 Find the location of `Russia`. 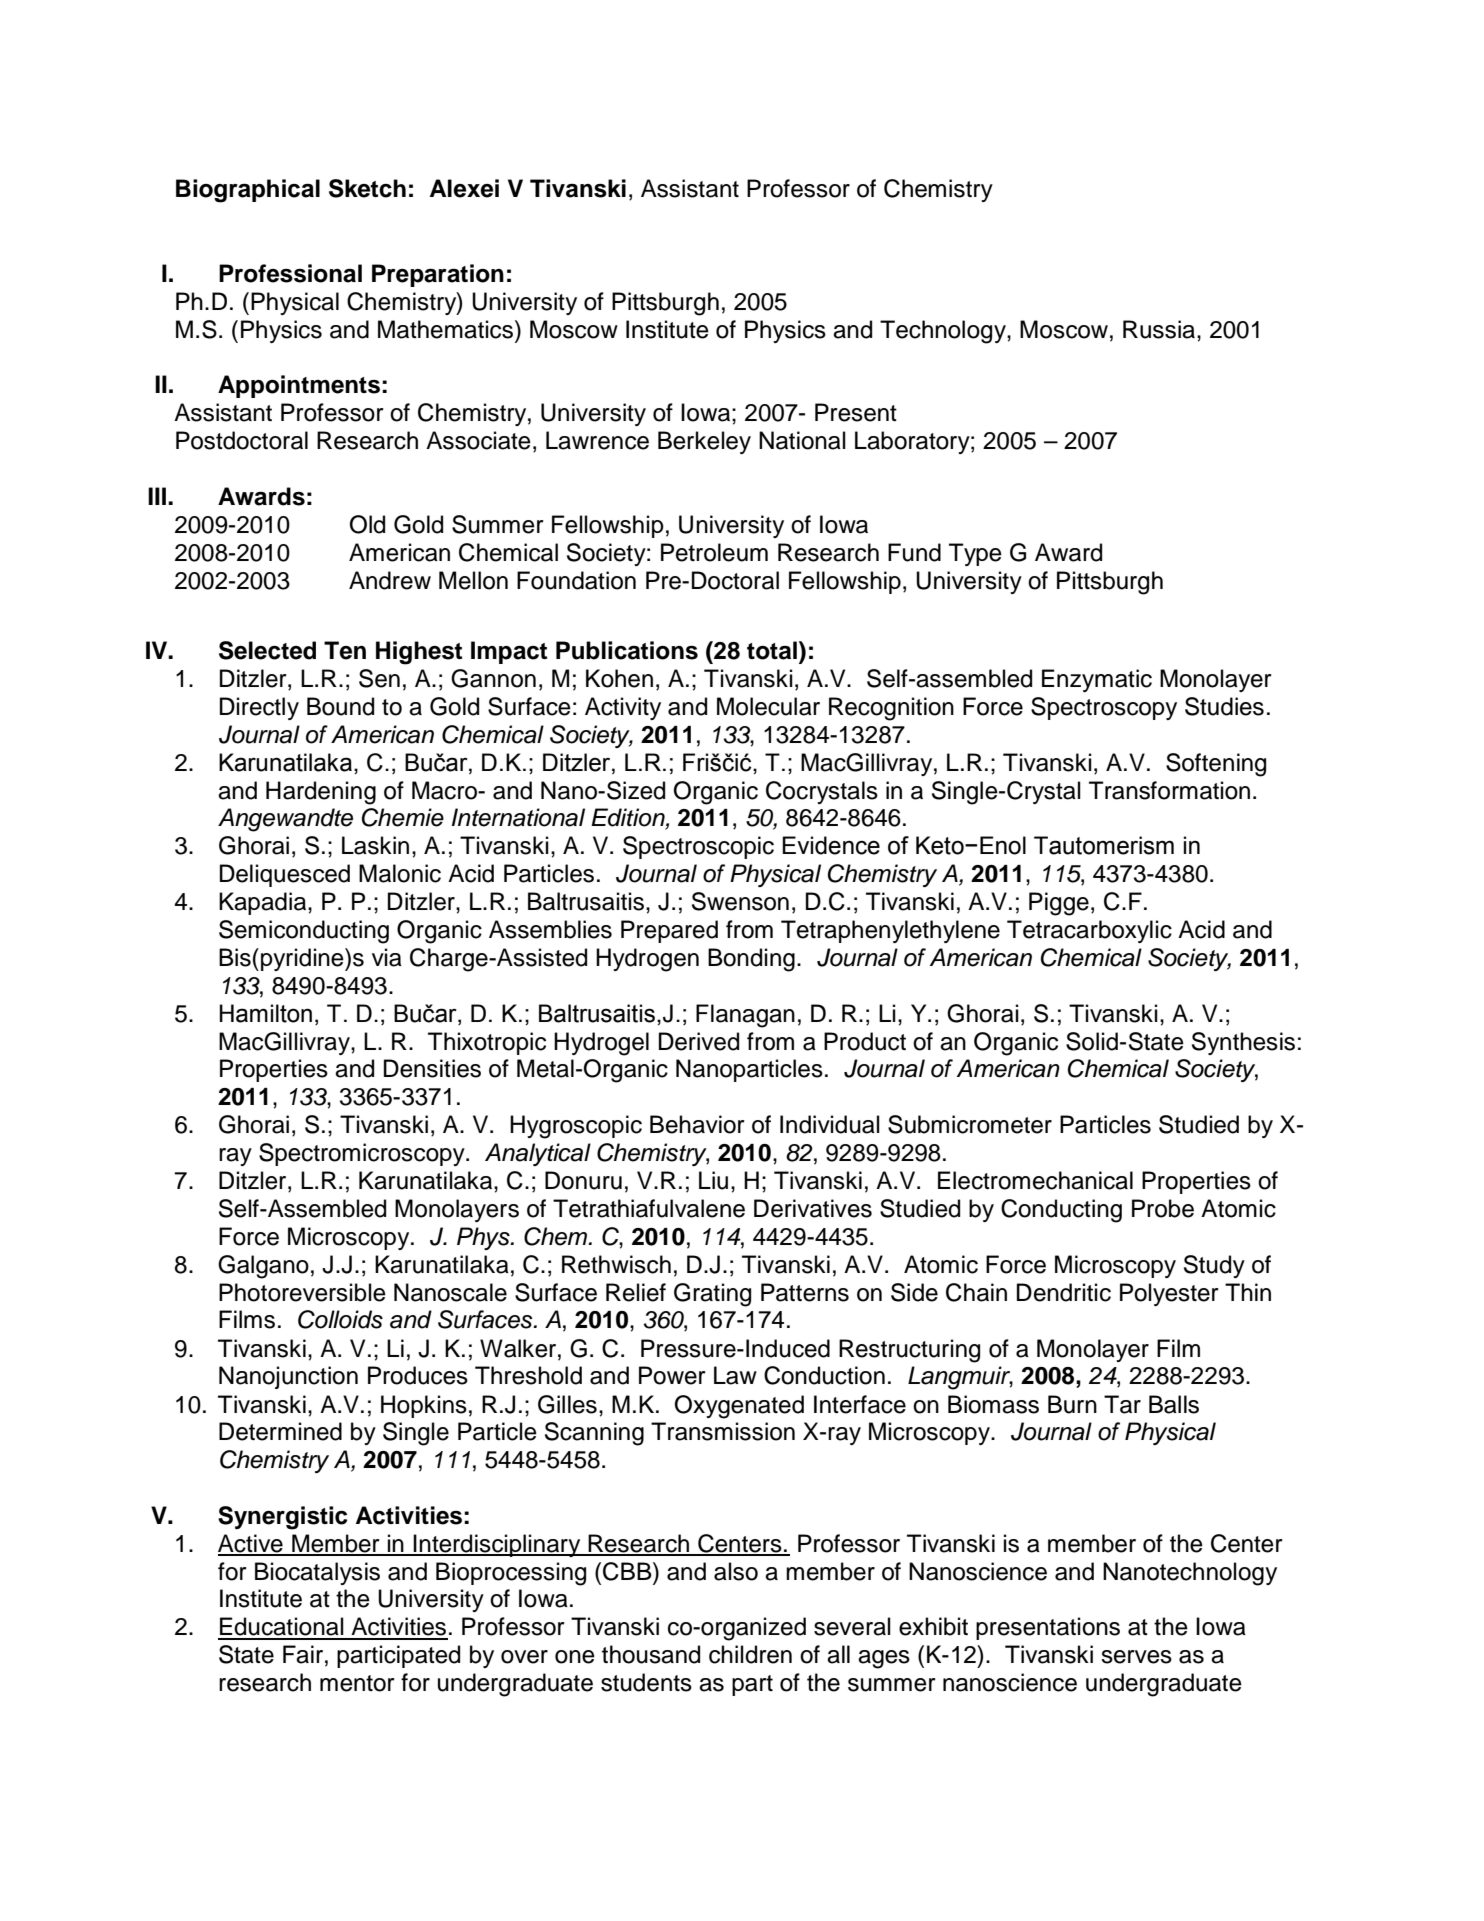

Russia is located at coordinates (1160, 329).
